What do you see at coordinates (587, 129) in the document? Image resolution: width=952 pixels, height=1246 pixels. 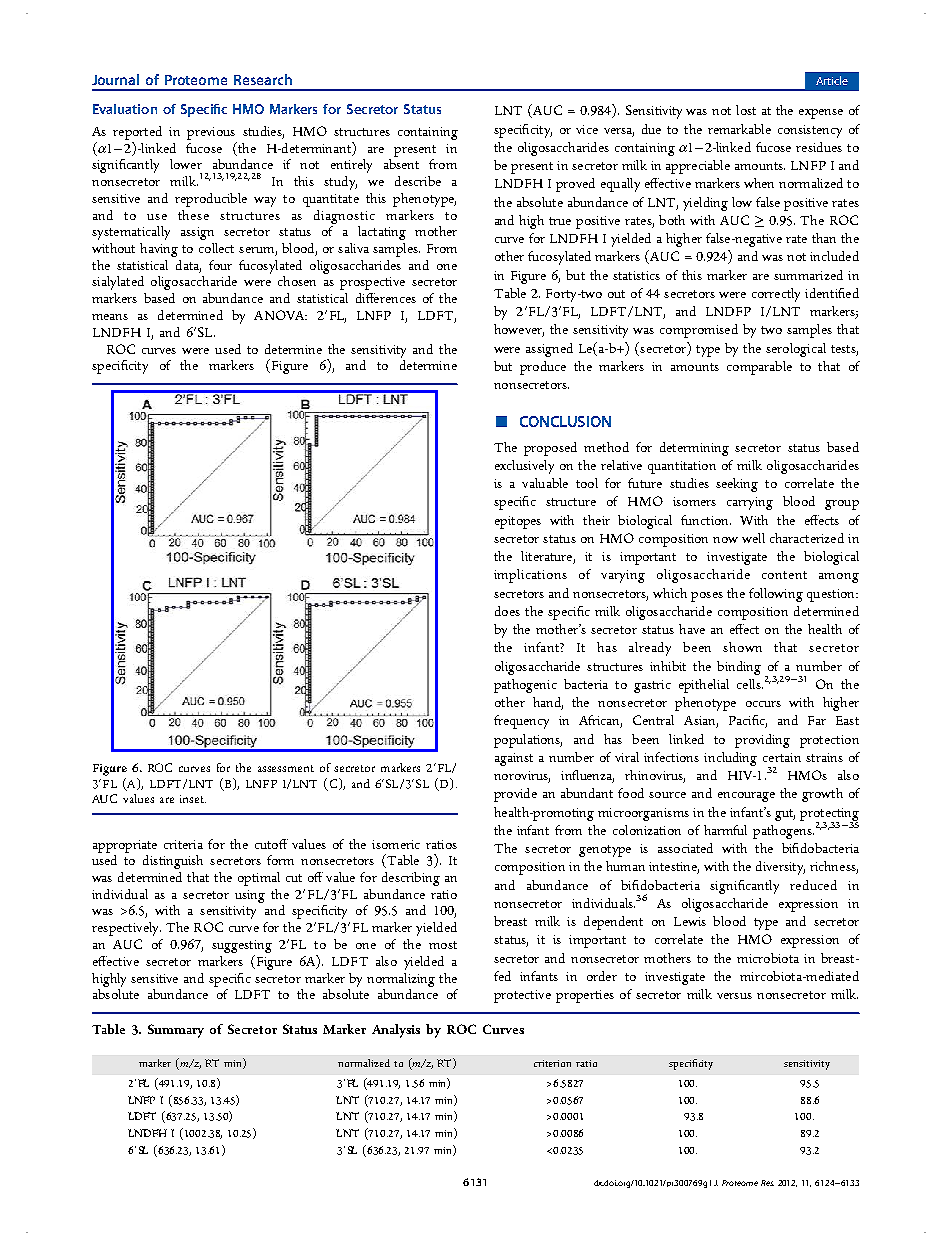 I see `vice` at bounding box center [587, 129].
